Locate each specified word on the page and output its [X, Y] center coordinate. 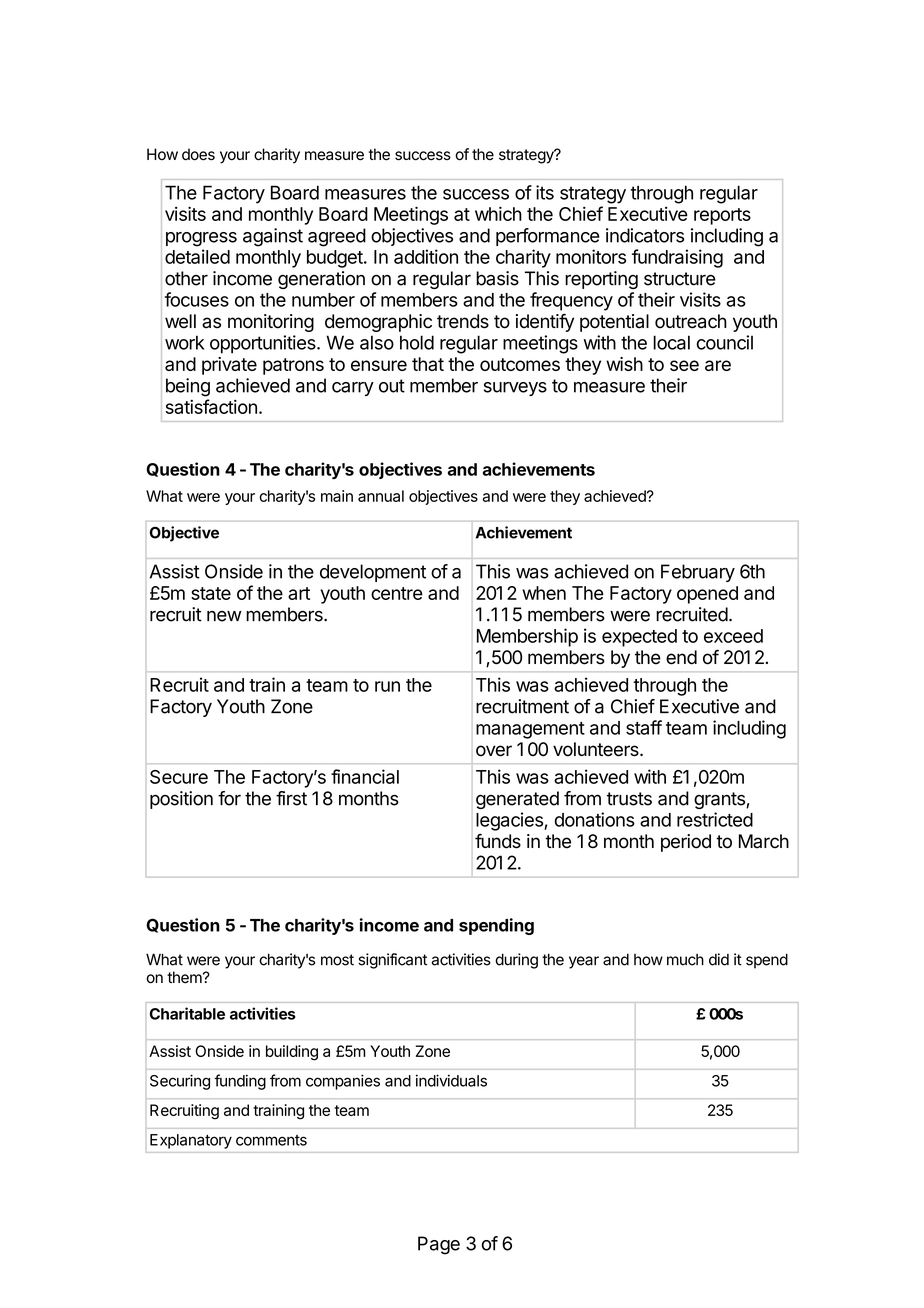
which [498, 213]
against [273, 237]
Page [439, 1245]
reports [722, 216]
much [685, 960]
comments [271, 1140]
